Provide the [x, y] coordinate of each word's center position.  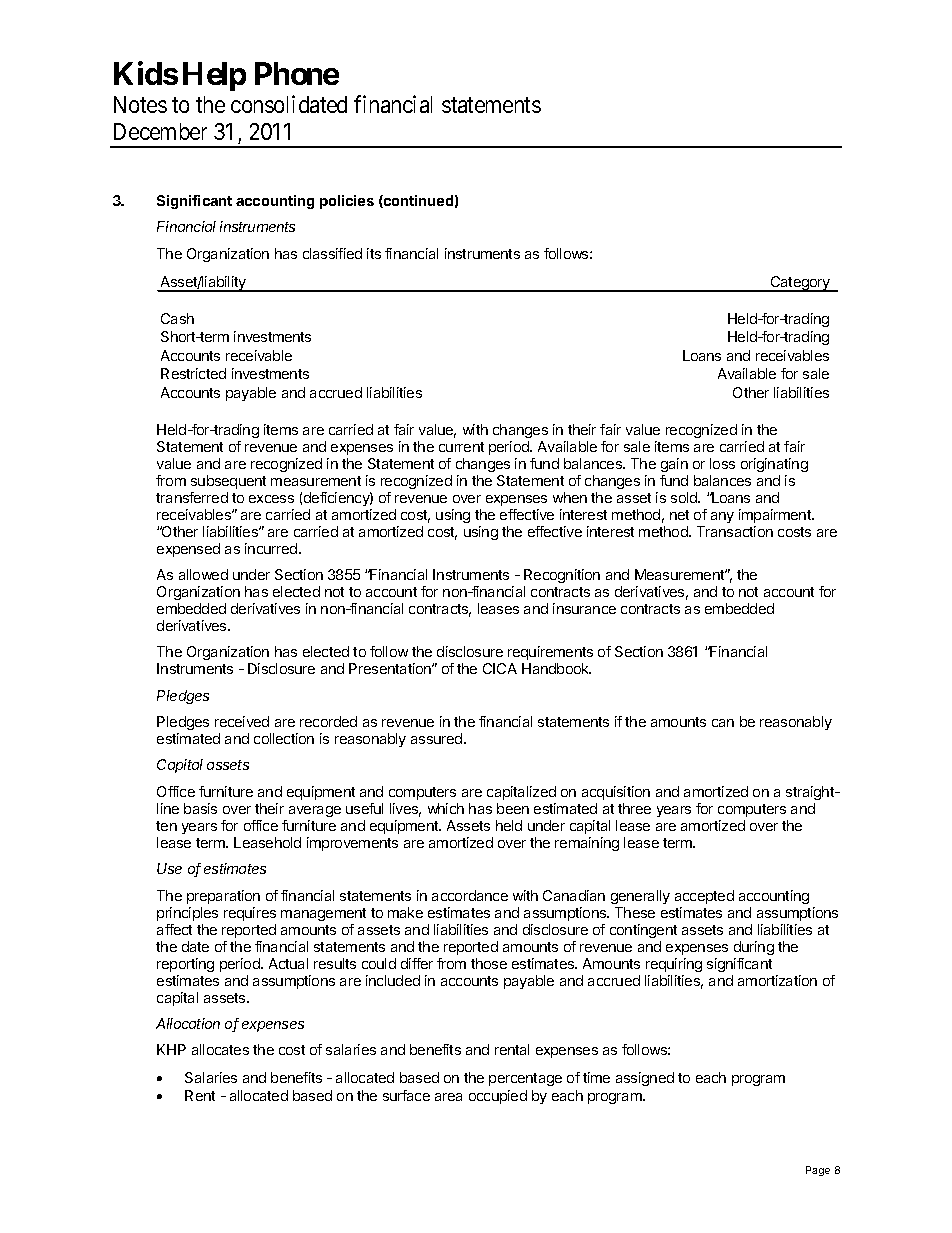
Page [818, 1171]
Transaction [735, 531]
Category [800, 284]
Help [214, 76]
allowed [203, 574]
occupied [498, 1097]
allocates [220, 1049]
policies [347, 202]
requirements [550, 653]
